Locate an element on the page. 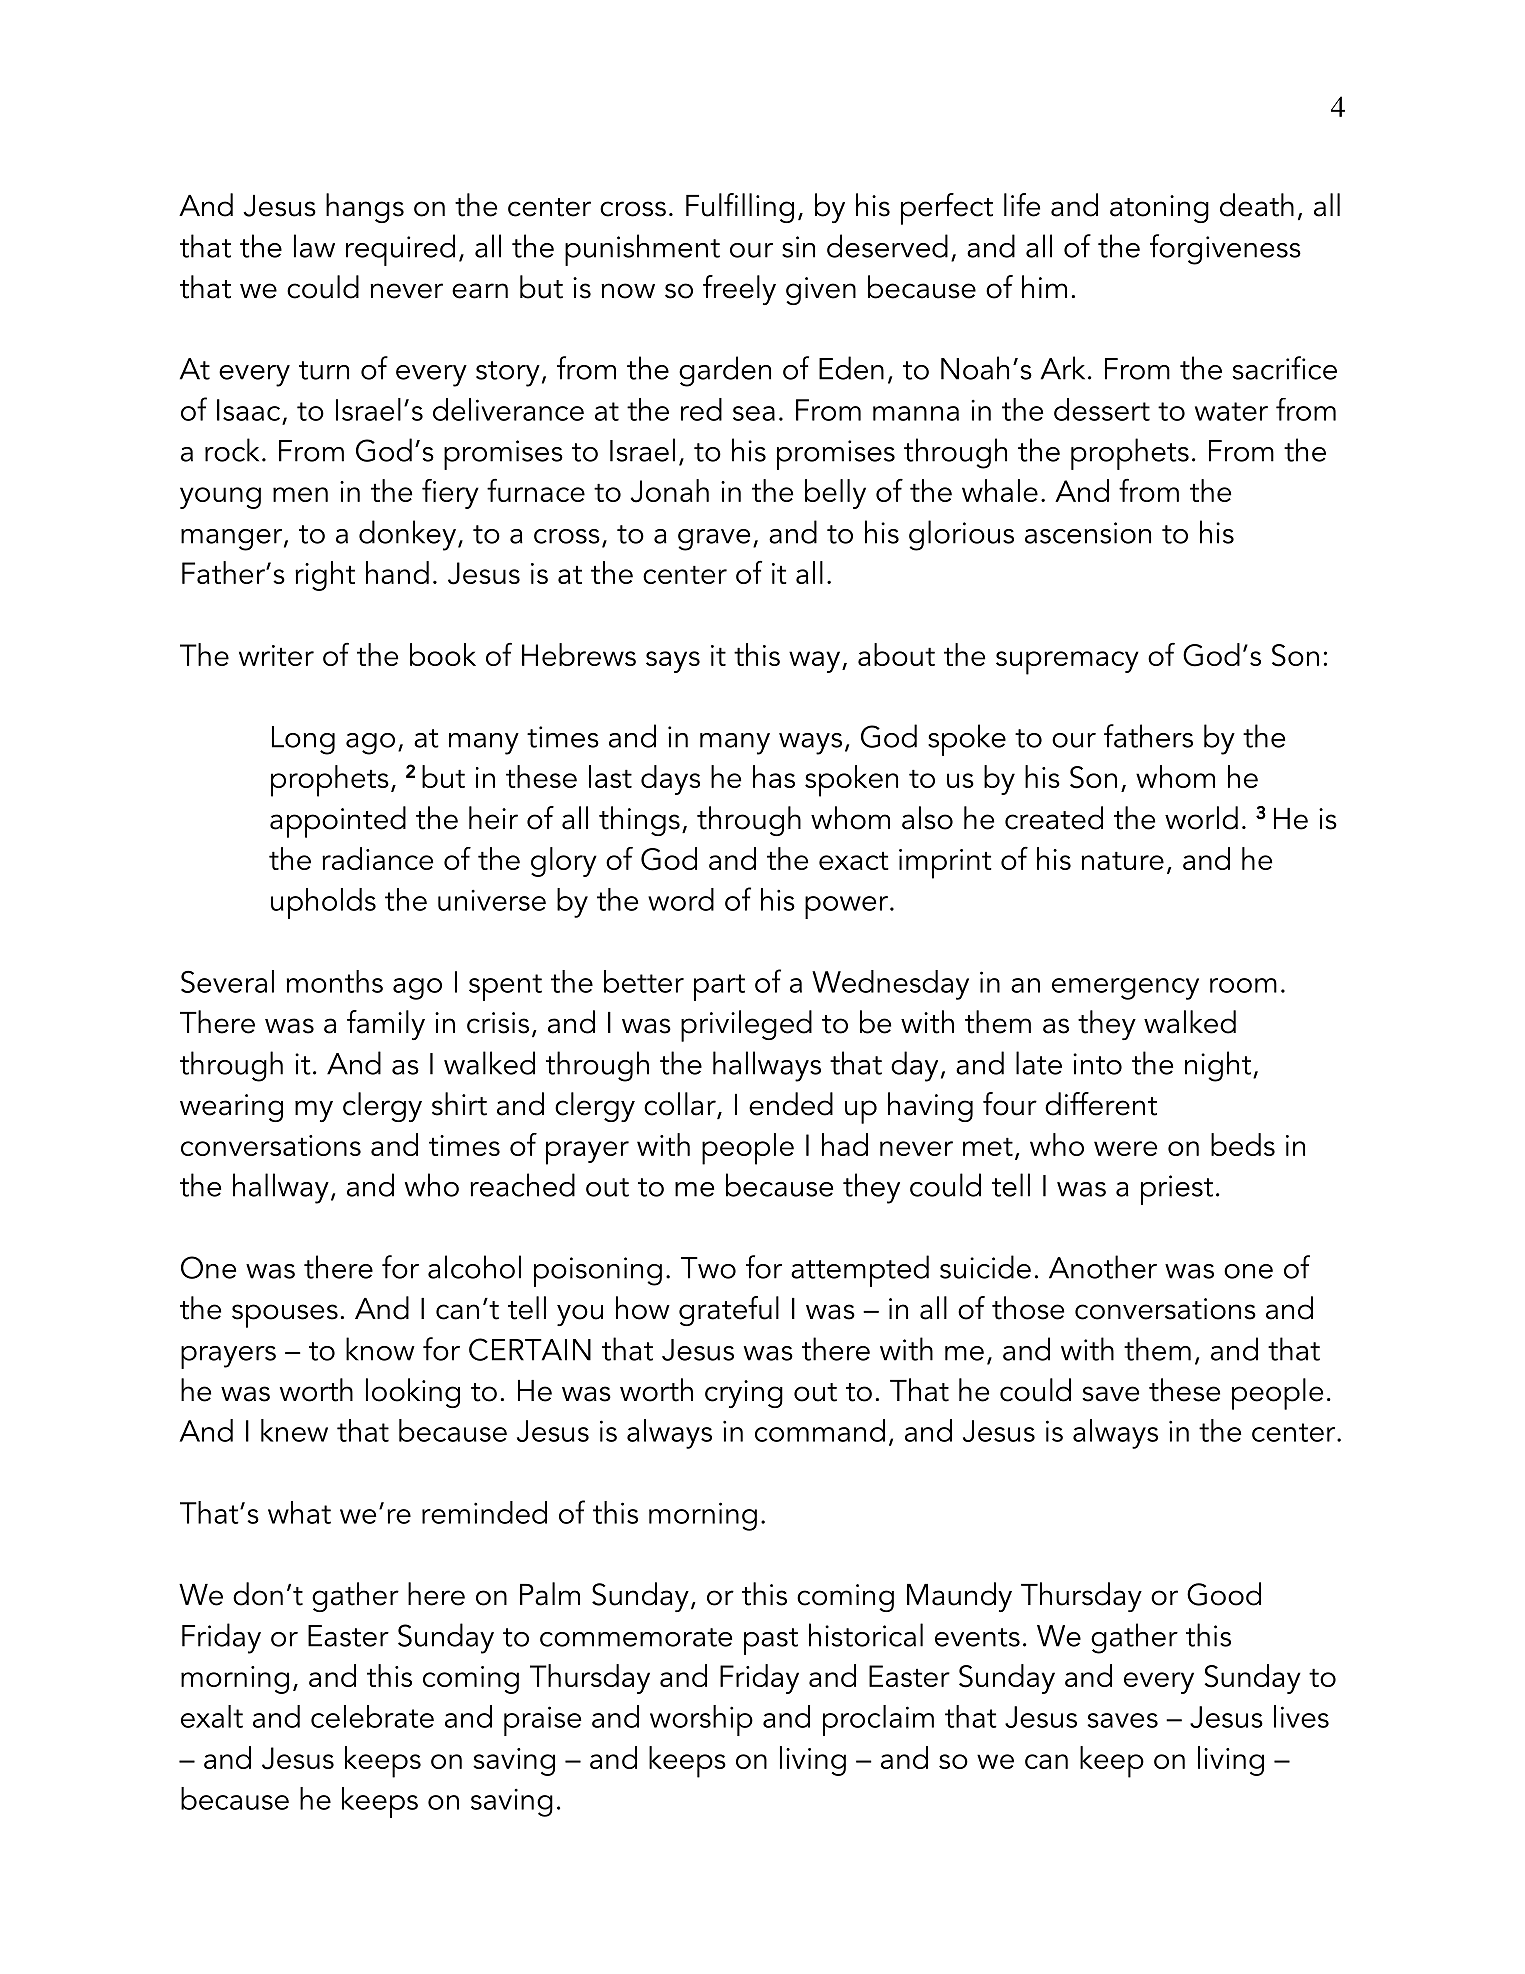 The width and height of the page is (1525, 1974). world is located at coordinates (1201, 818).
